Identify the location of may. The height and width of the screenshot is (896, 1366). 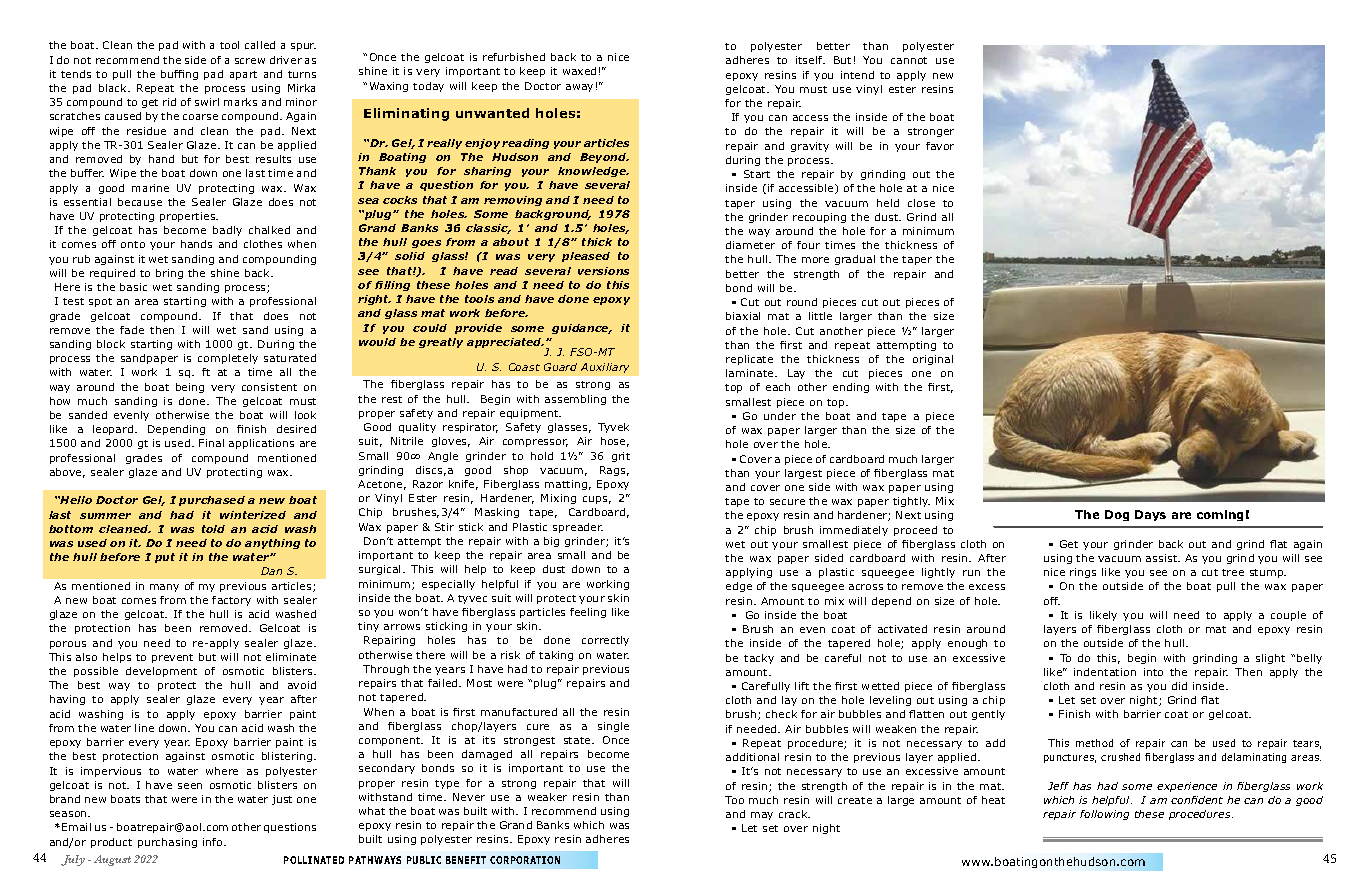
(762, 816).
